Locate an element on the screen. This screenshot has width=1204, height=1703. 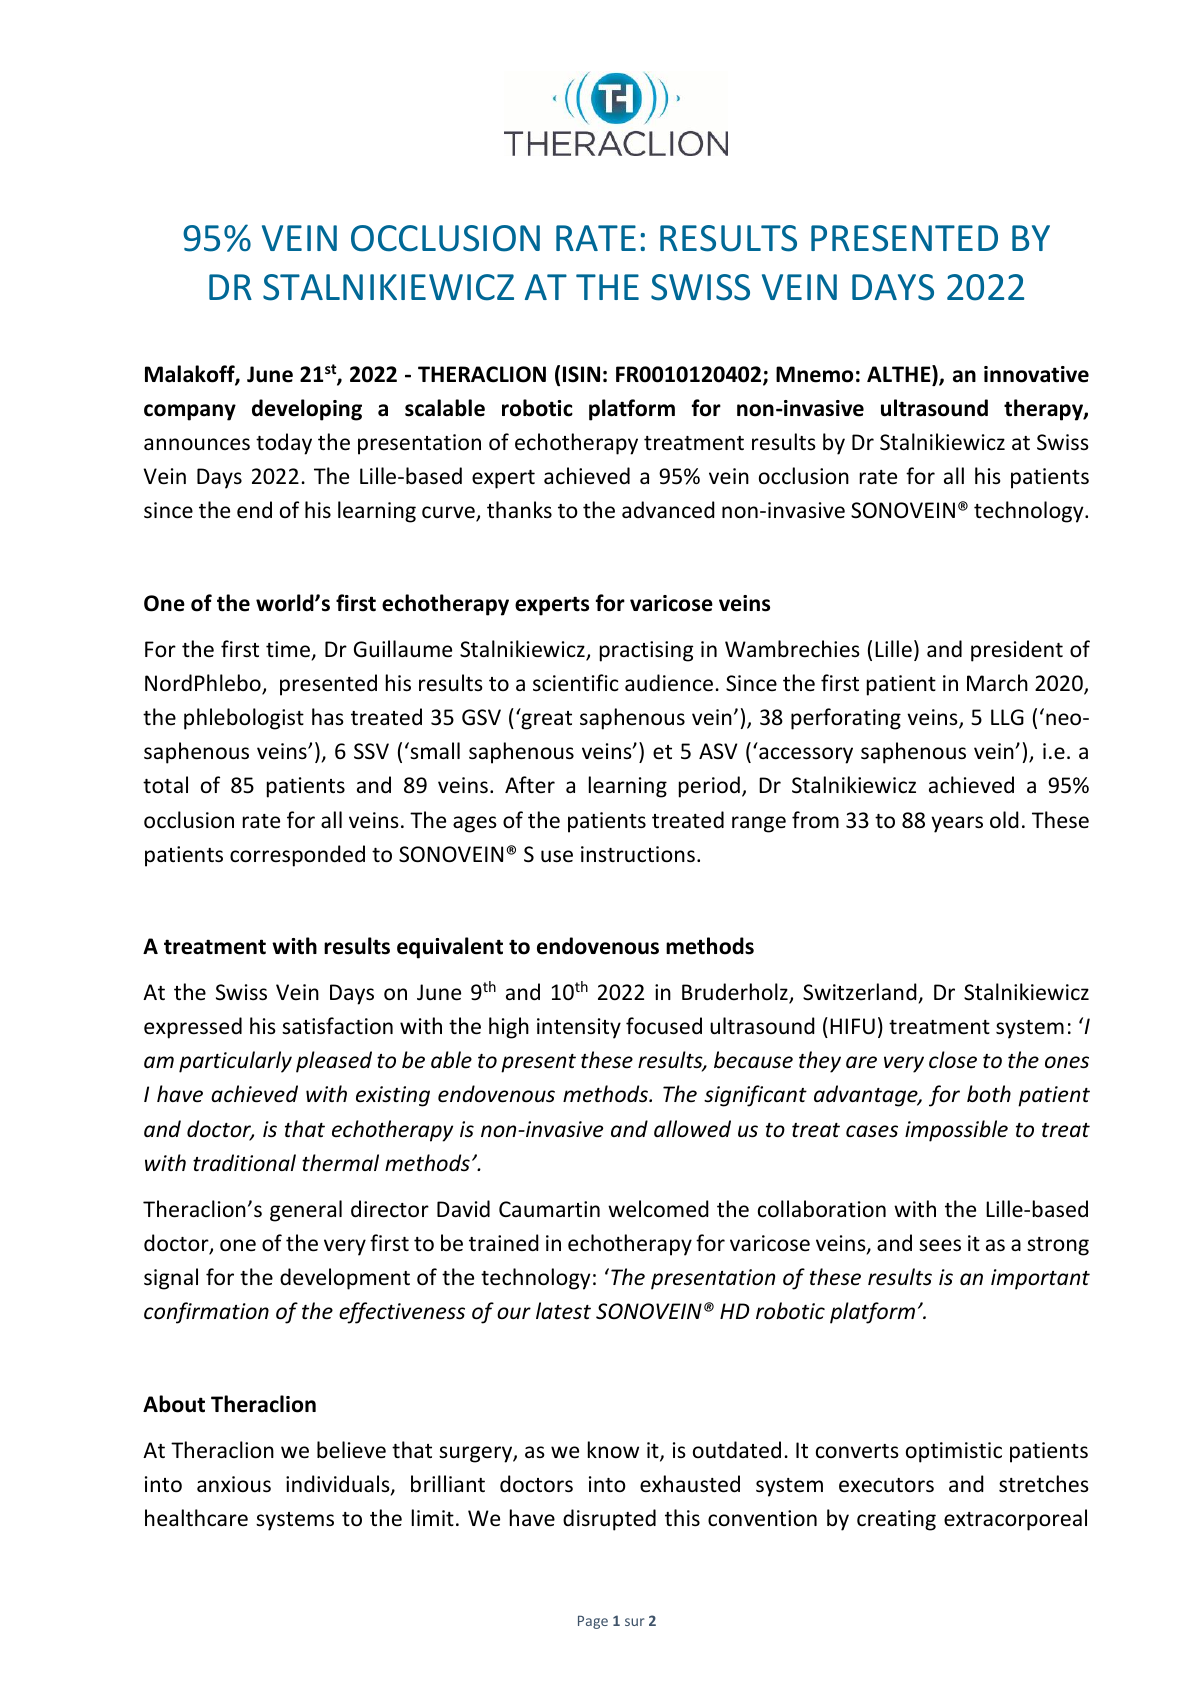
satisfaction is located at coordinates (337, 1026).
